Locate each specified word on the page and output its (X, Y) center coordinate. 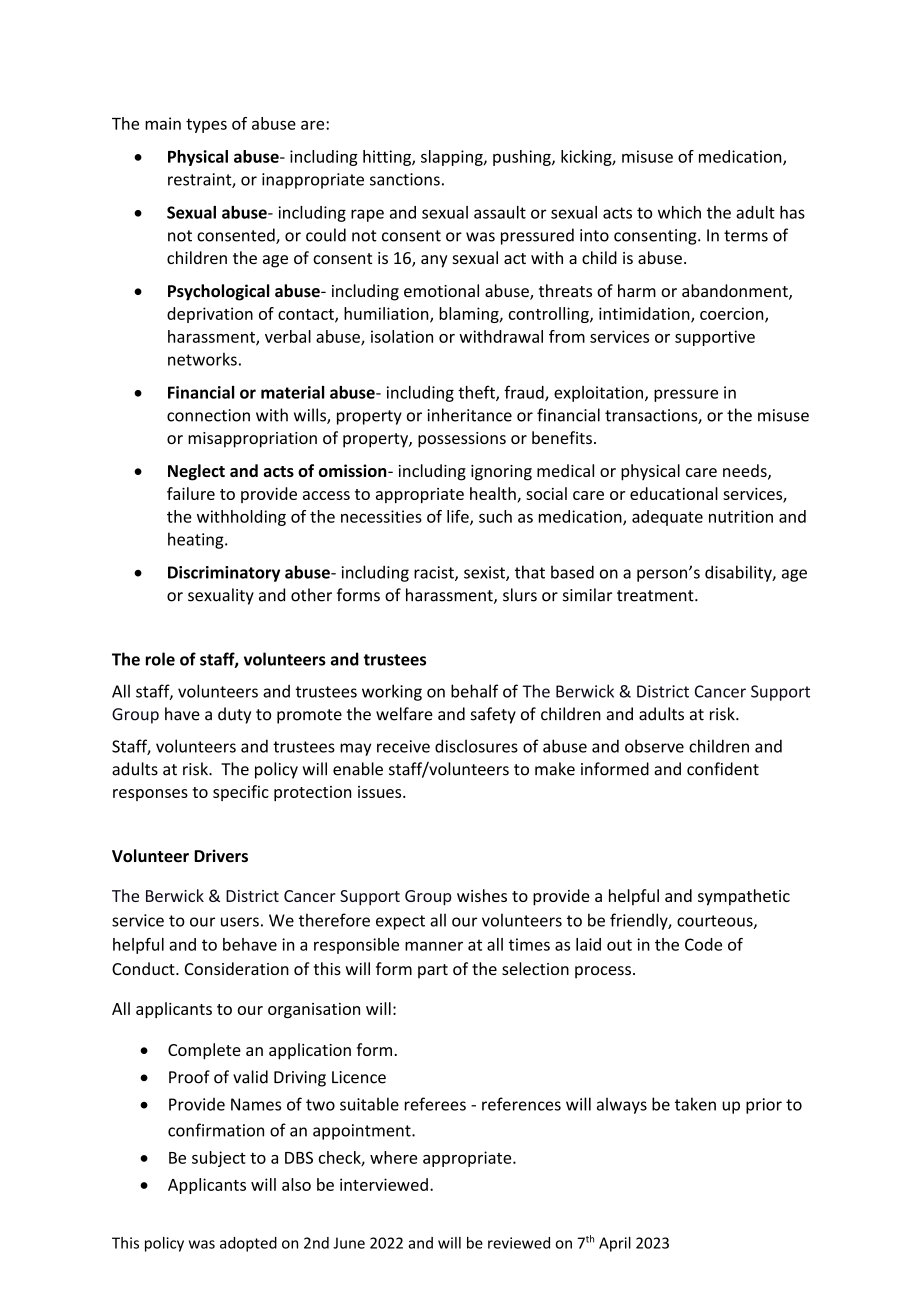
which (679, 212)
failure (191, 493)
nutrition (741, 516)
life (459, 517)
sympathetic (744, 897)
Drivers (221, 856)
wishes (482, 895)
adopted (248, 1244)
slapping (453, 158)
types (206, 125)
